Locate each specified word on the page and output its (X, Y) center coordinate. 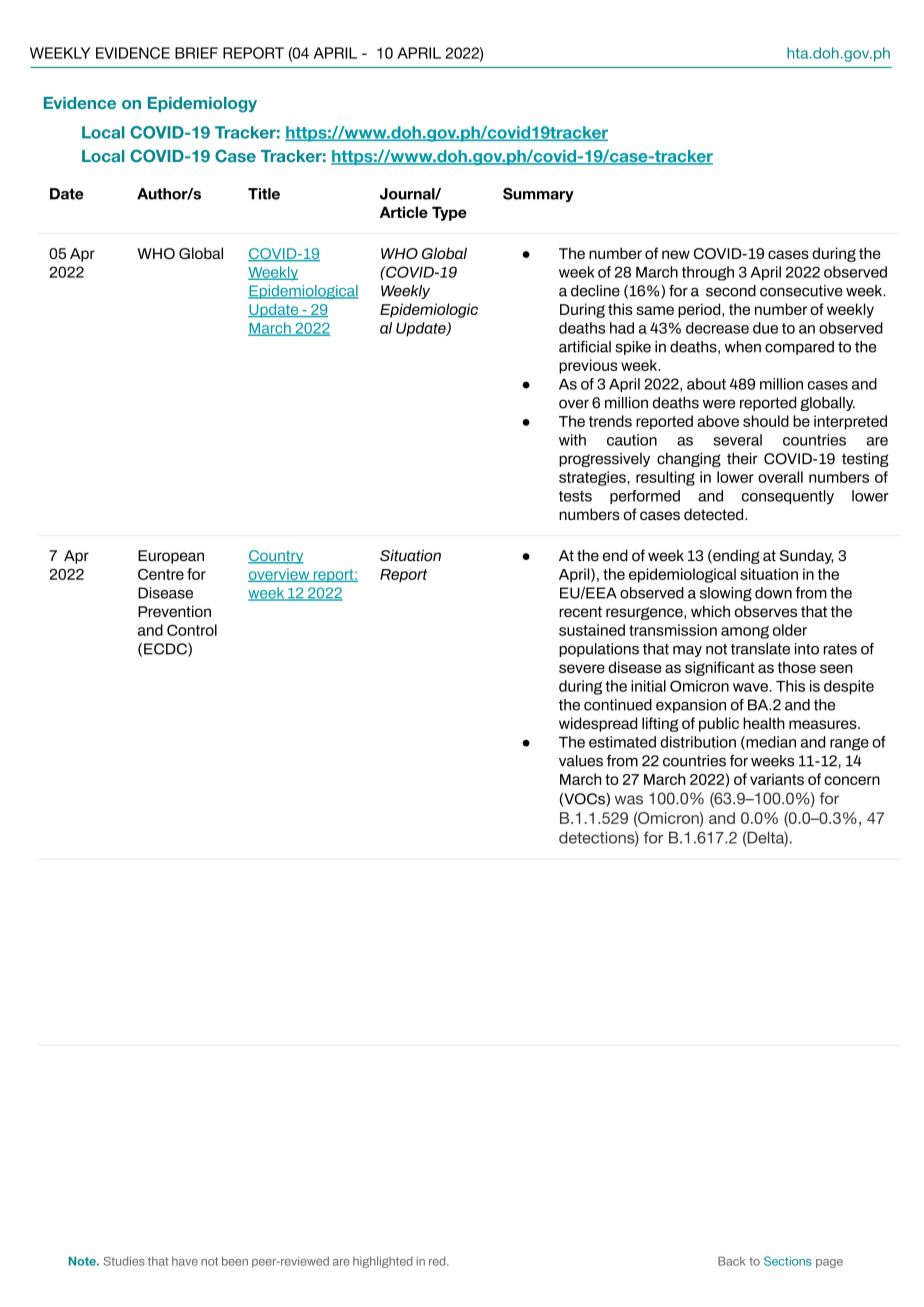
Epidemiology (202, 105)
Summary (538, 195)
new (676, 254)
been (235, 1261)
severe (582, 668)
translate (760, 649)
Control (192, 630)
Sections (788, 1261)
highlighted (383, 1262)
